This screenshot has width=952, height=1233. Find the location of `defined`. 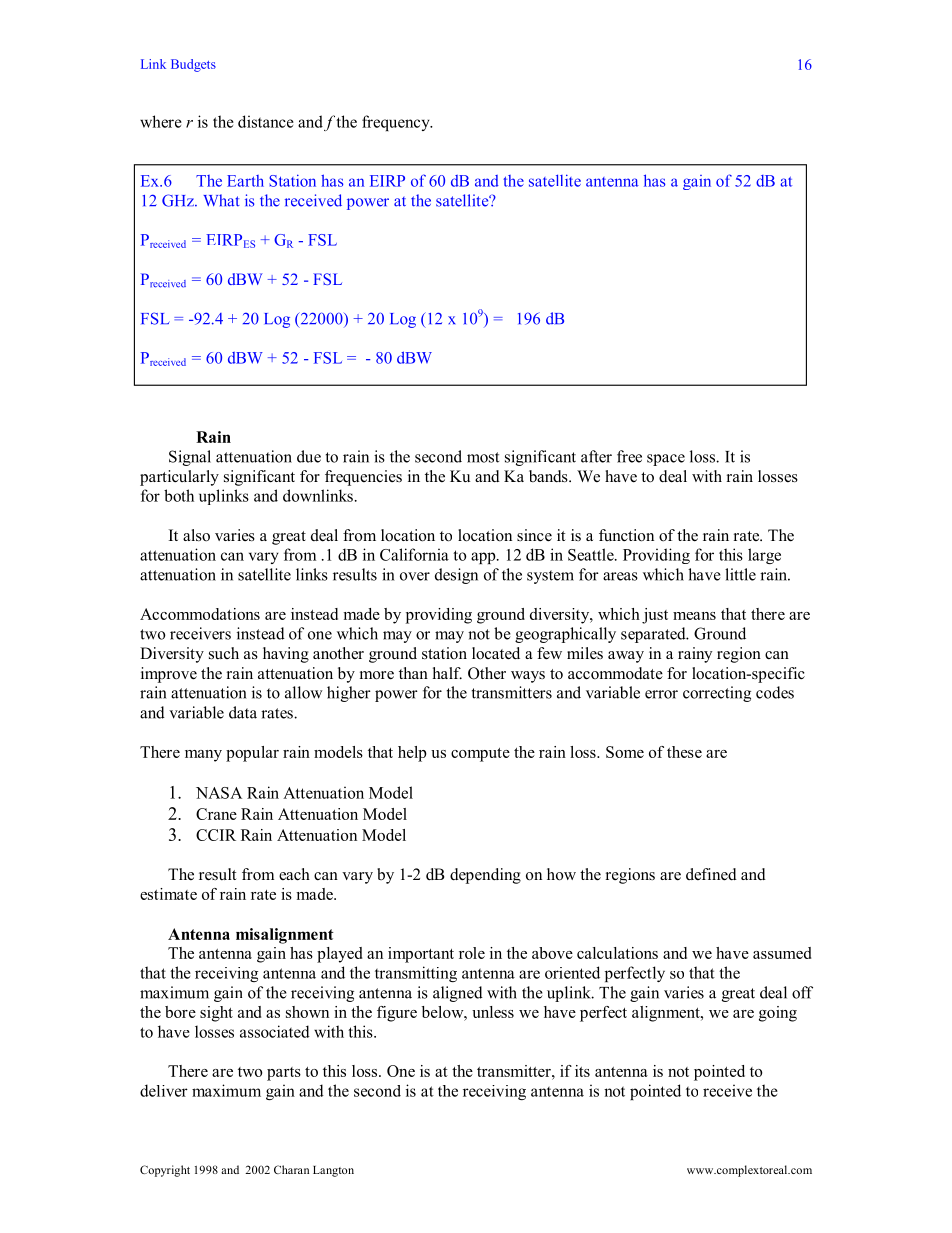

defined is located at coordinates (711, 874).
